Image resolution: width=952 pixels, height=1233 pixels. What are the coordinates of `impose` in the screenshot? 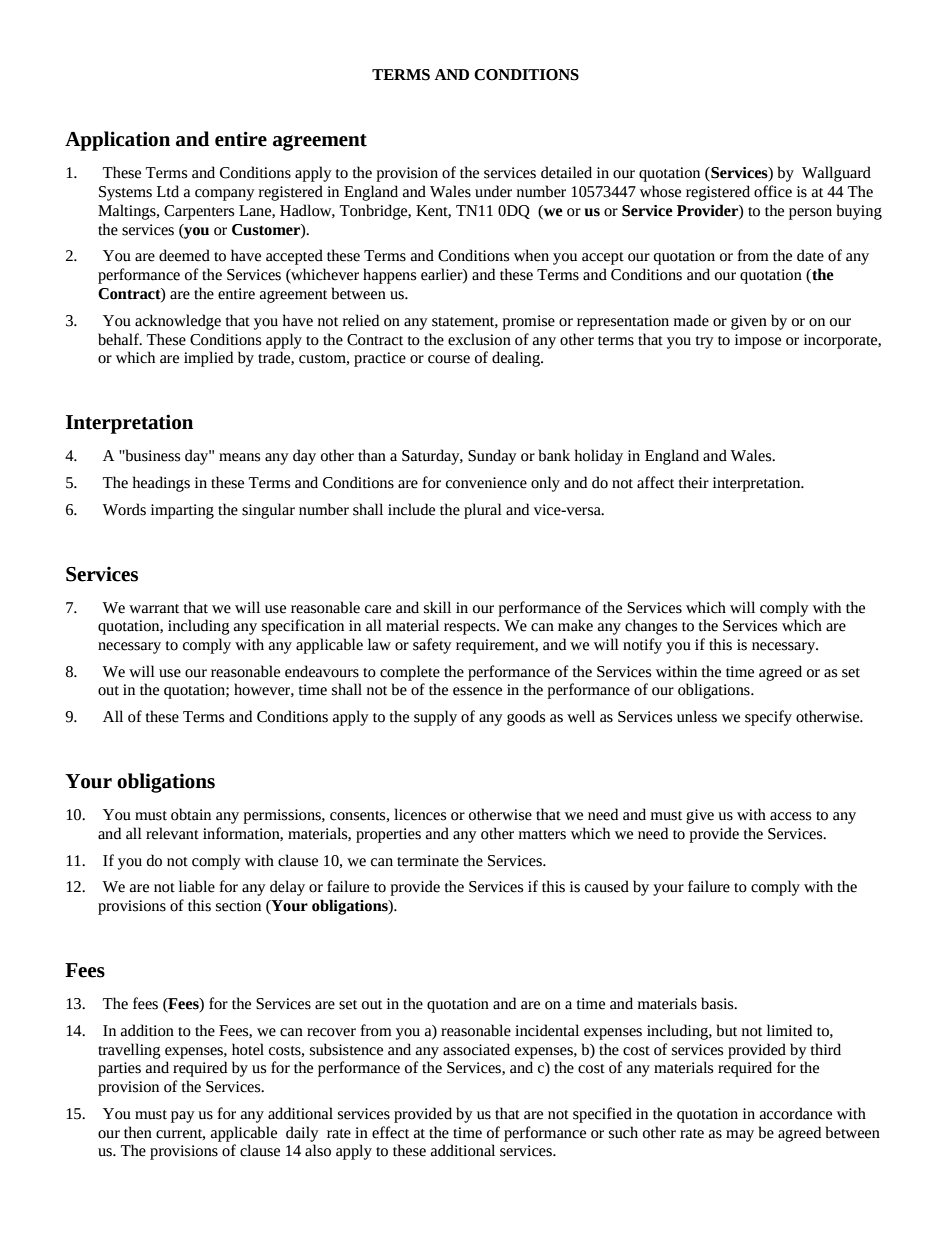 It's located at (758, 341).
